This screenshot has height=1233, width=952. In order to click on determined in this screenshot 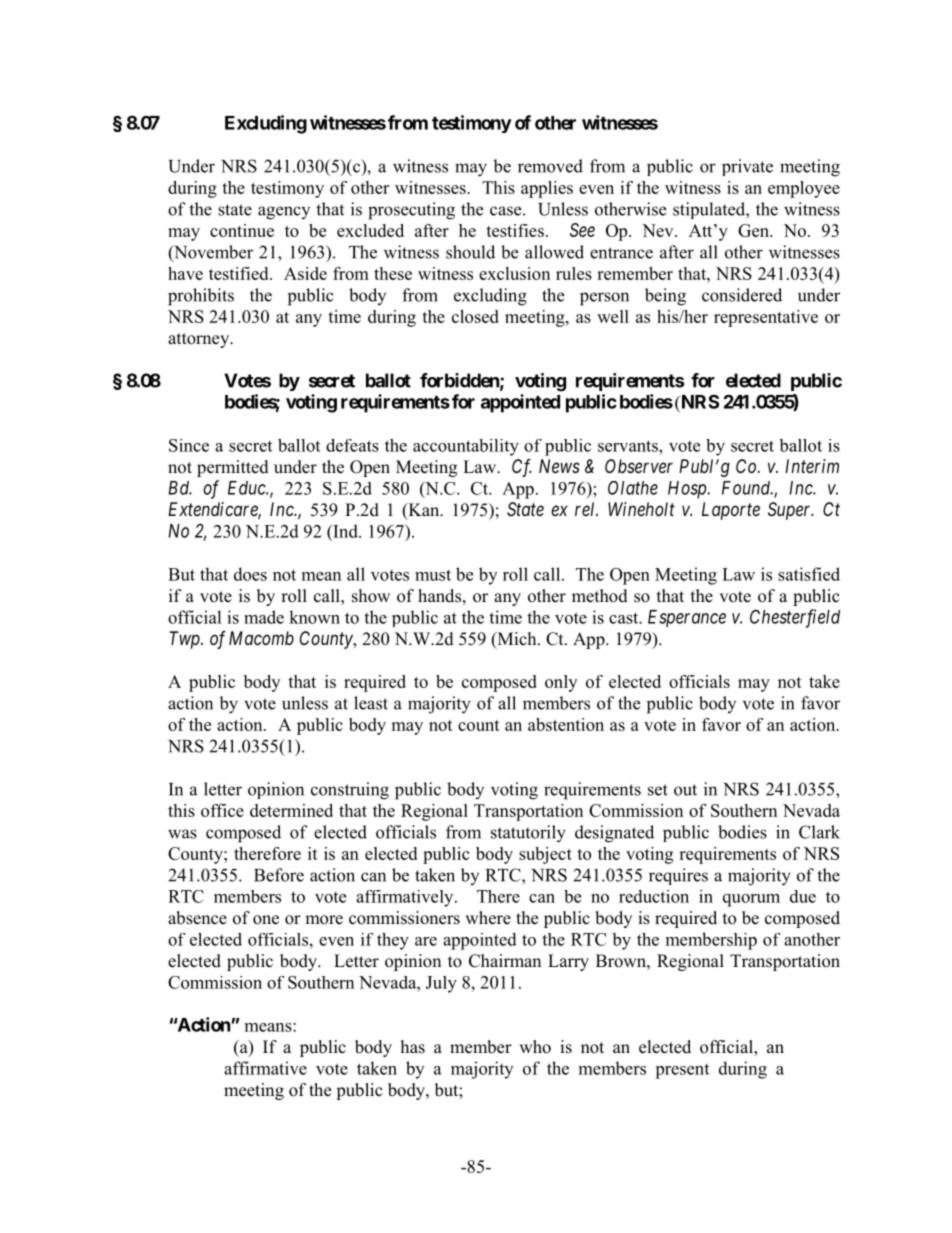, I will do `click(291, 810)`.
